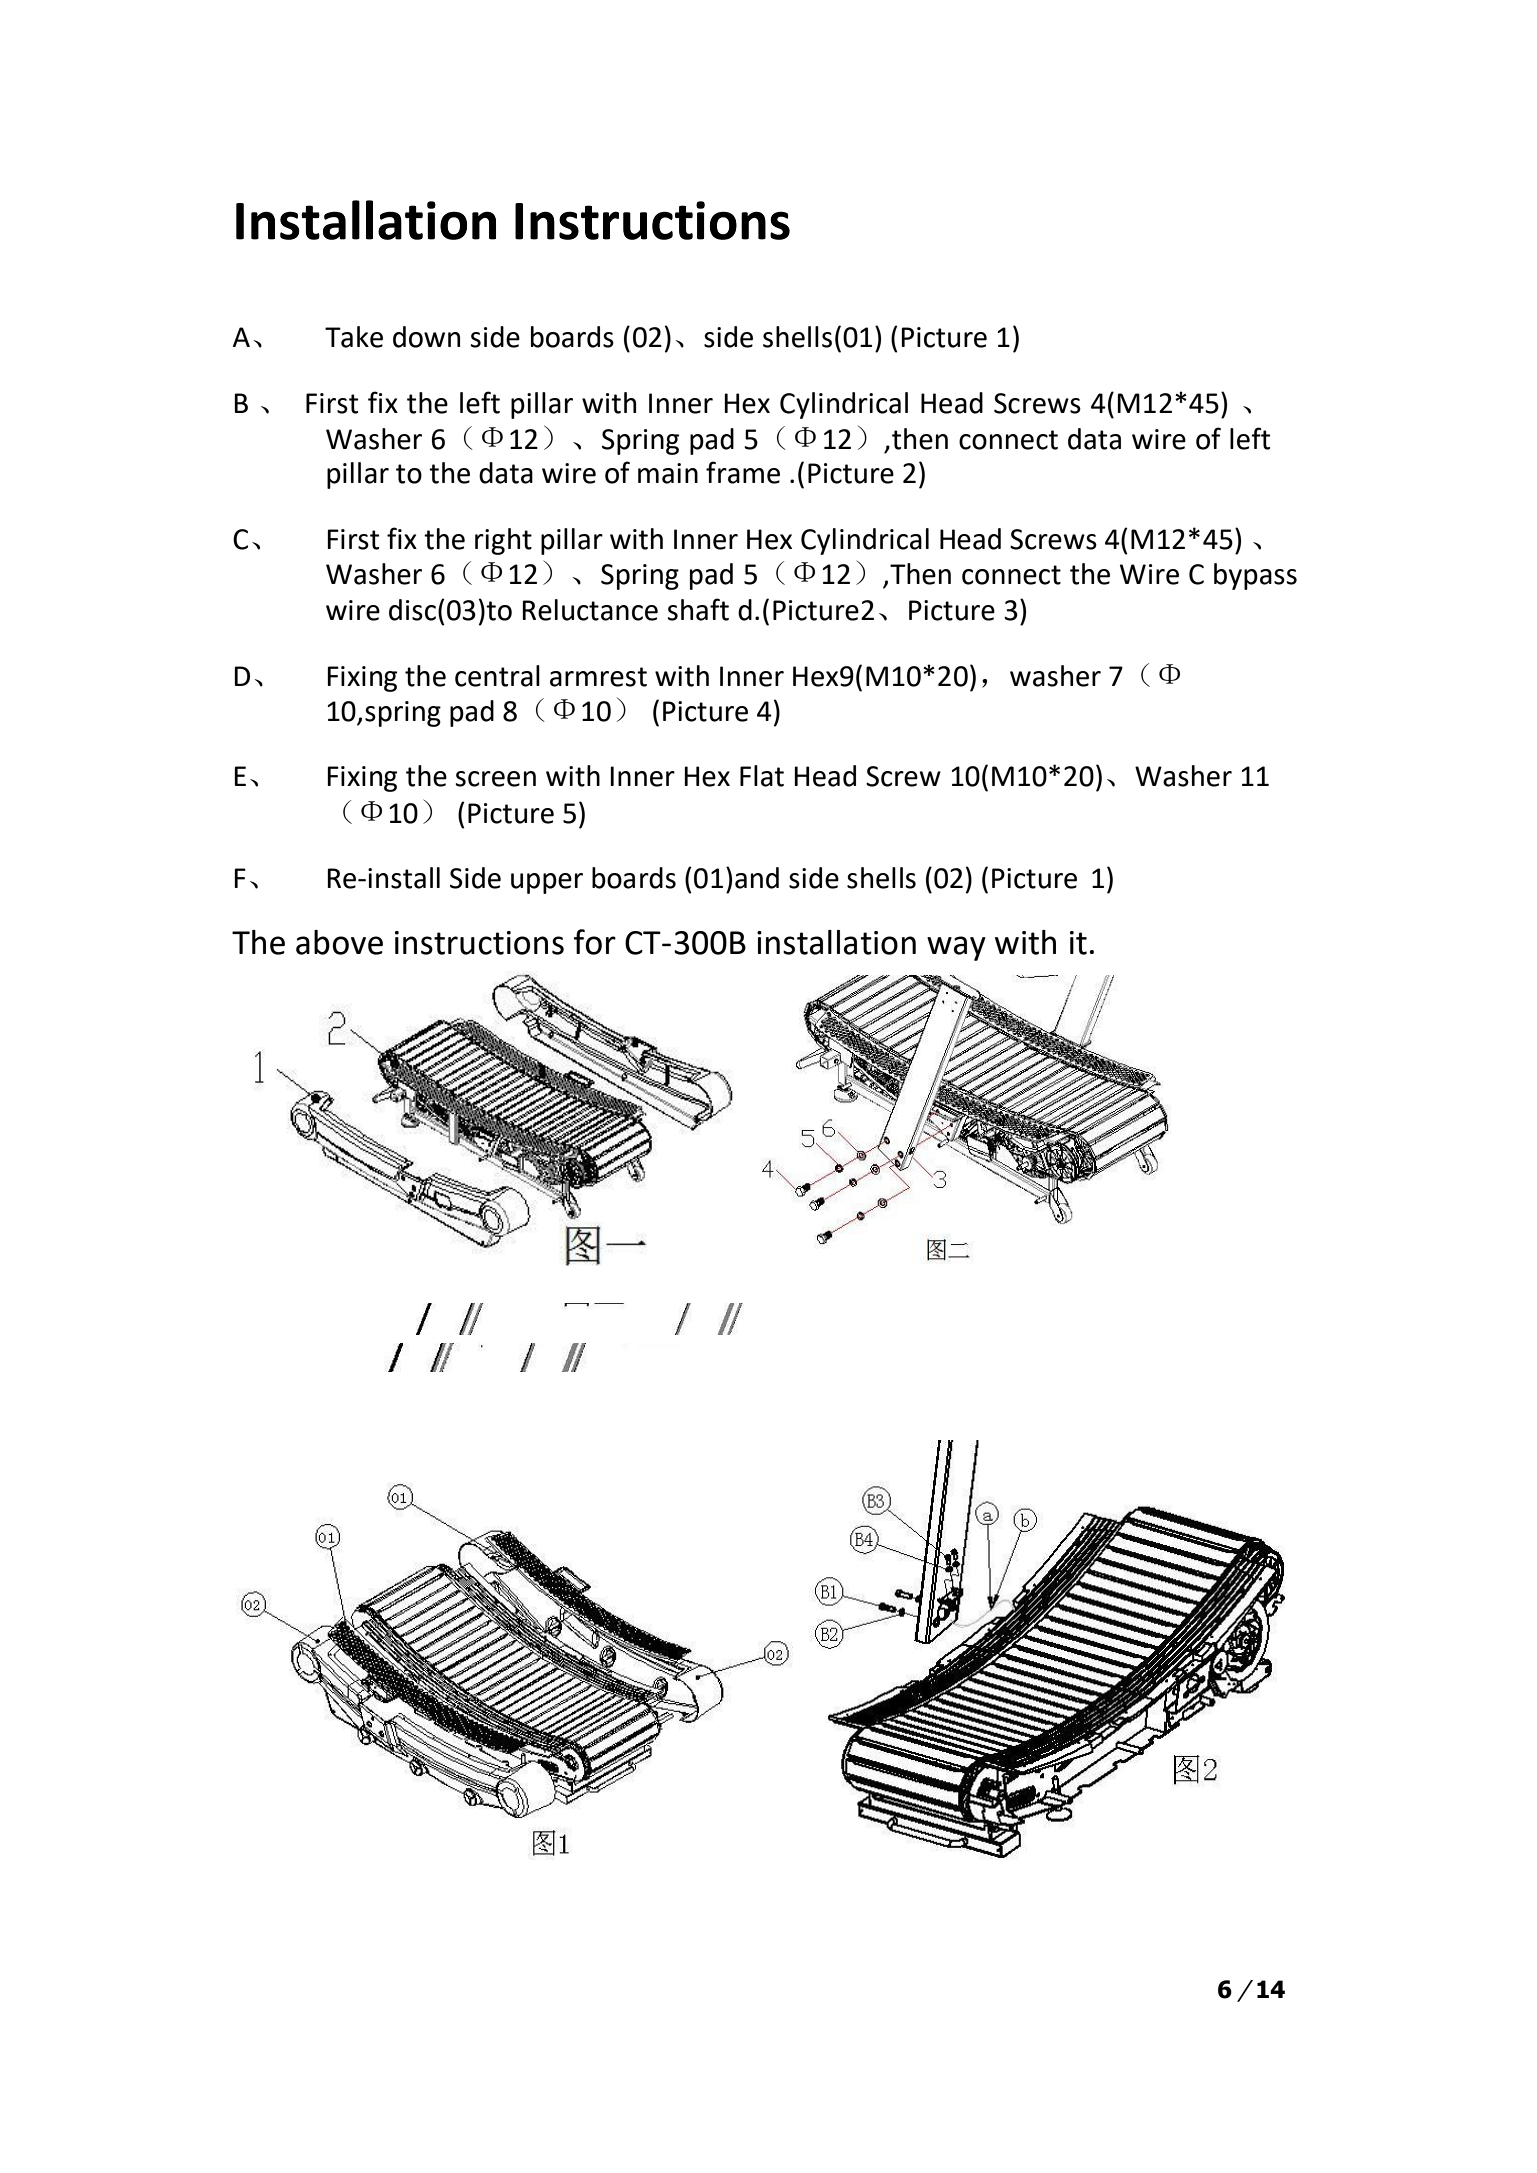 This screenshot has height=2173, width=1537. Describe the element at coordinates (497, 676) in the screenshot. I see `central` at that location.
